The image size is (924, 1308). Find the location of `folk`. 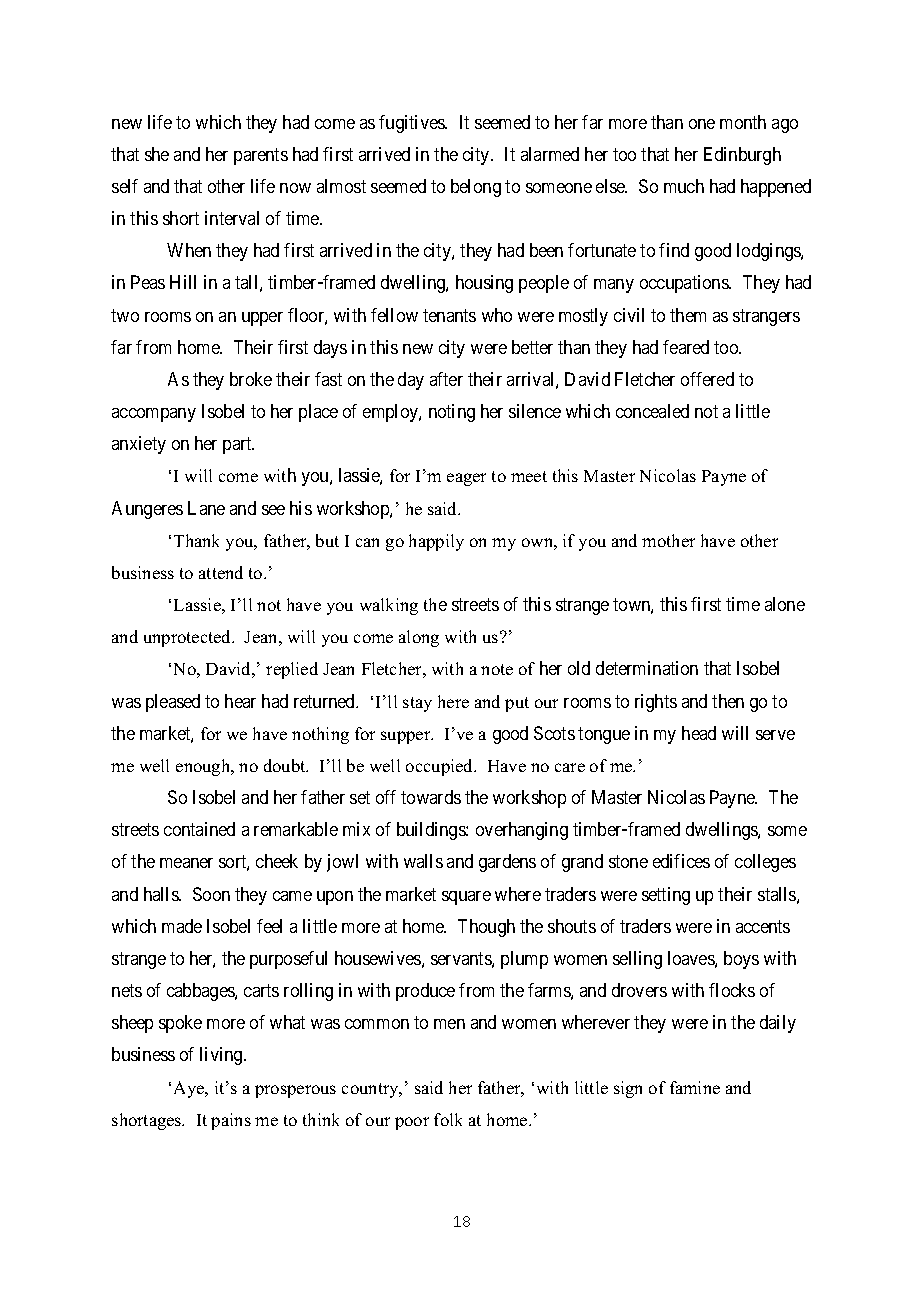

folk is located at coordinates (448, 1119).
